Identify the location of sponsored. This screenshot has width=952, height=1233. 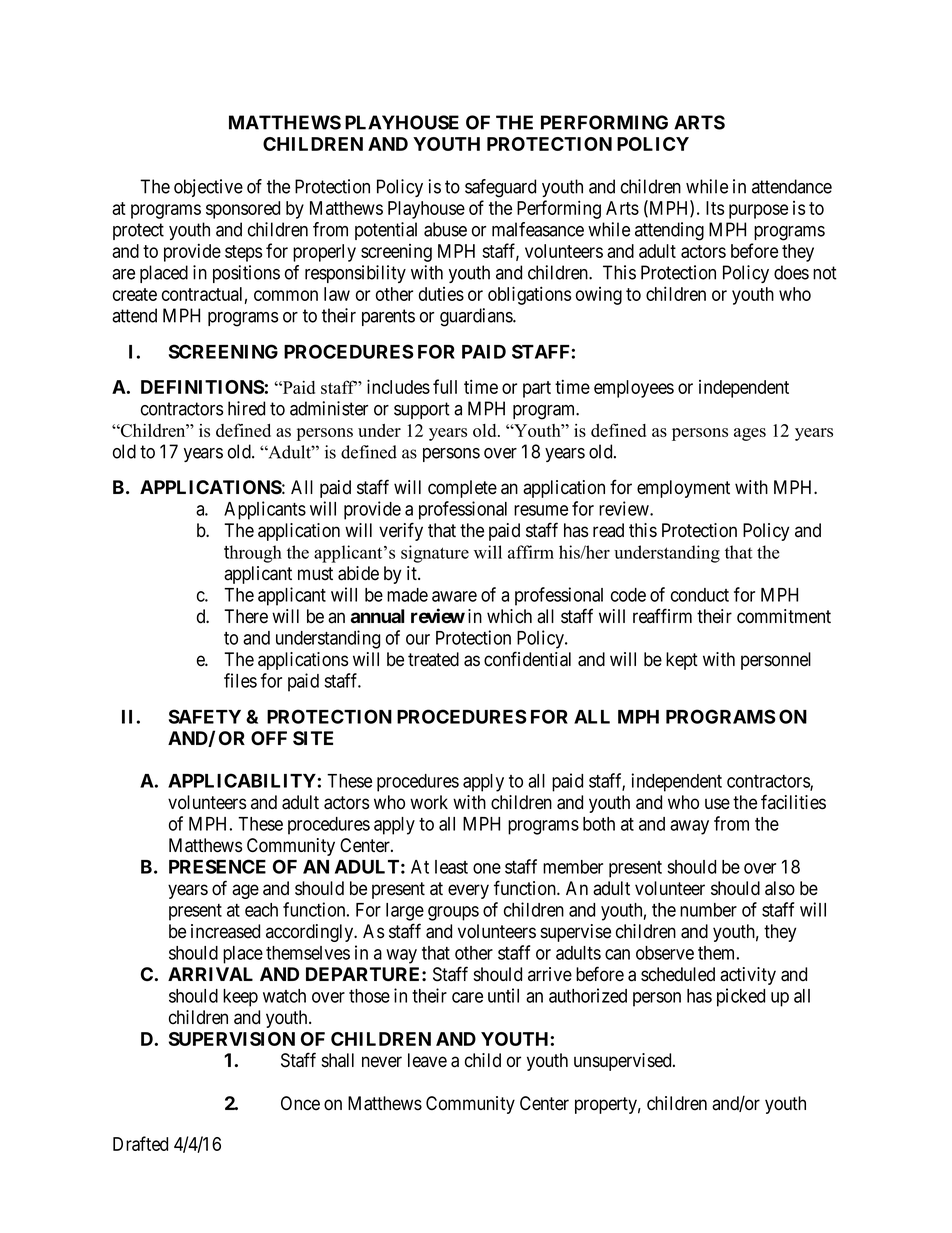
(243, 210).
